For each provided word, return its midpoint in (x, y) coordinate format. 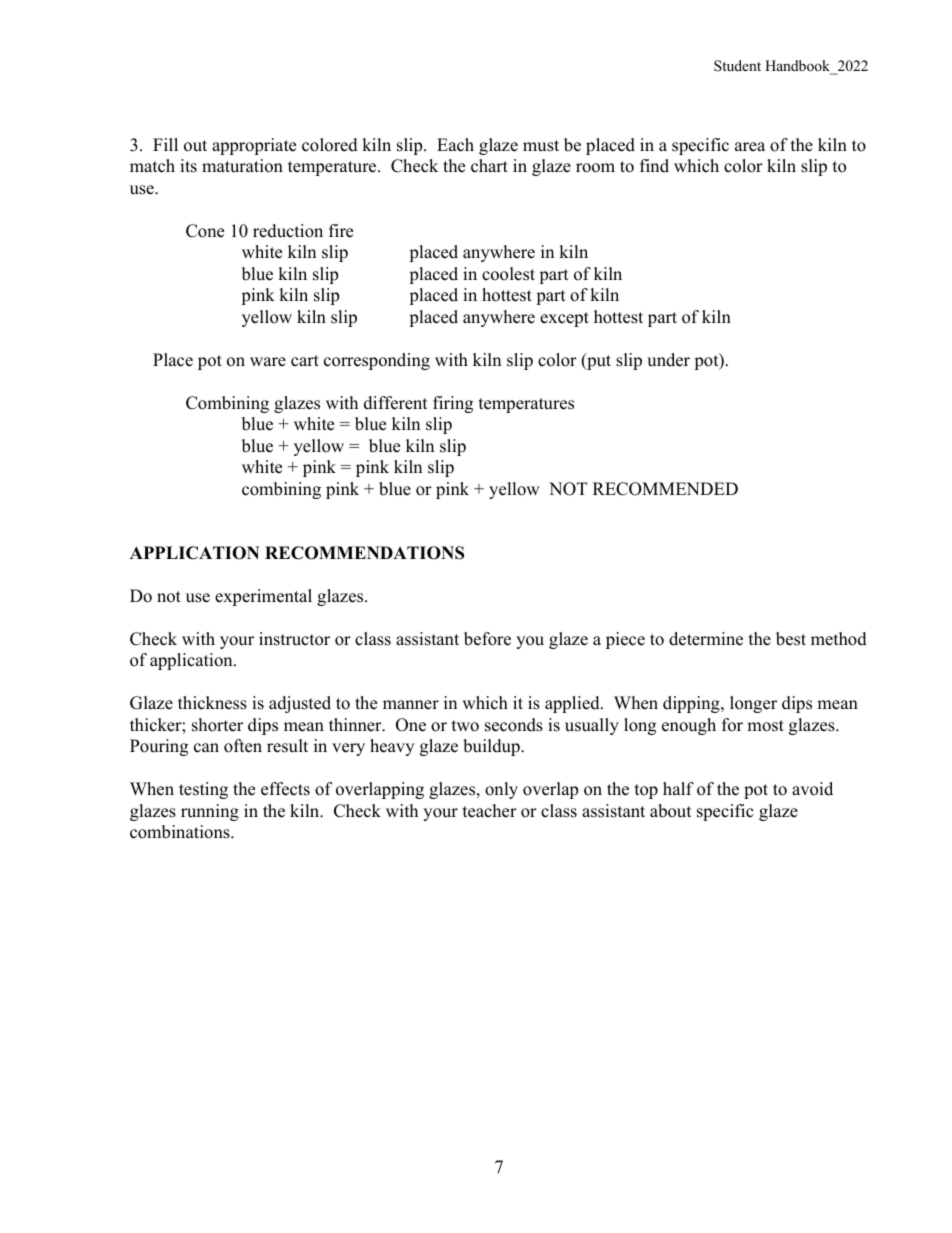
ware (268, 362)
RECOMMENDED (665, 489)
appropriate (254, 146)
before (487, 639)
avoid (812, 789)
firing (453, 404)
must (541, 146)
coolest (508, 274)
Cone (205, 231)
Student (737, 65)
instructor (294, 639)
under (668, 360)
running (210, 812)
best (791, 639)
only (501, 790)
